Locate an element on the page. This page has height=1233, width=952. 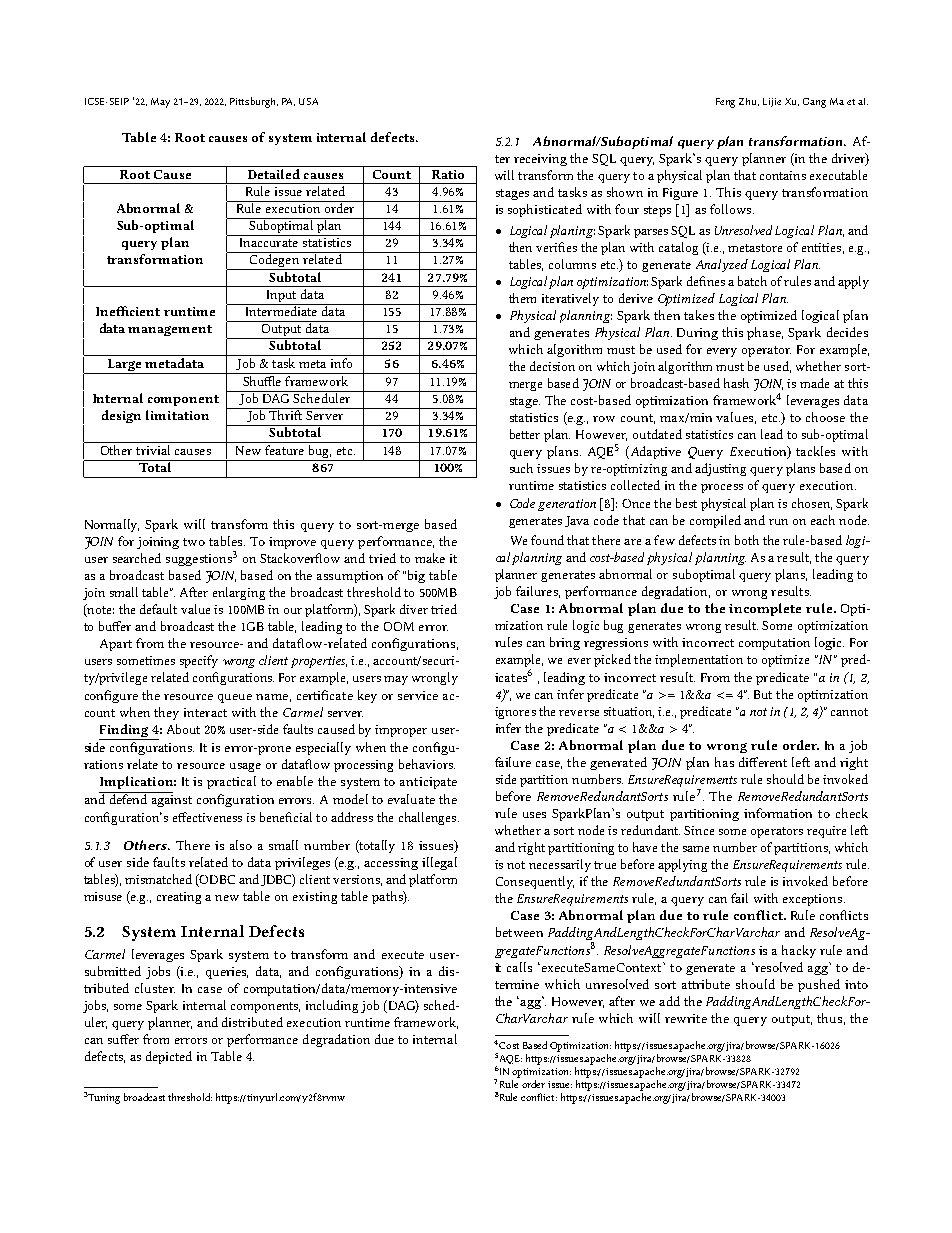
Zhu is located at coordinates (749, 102).
